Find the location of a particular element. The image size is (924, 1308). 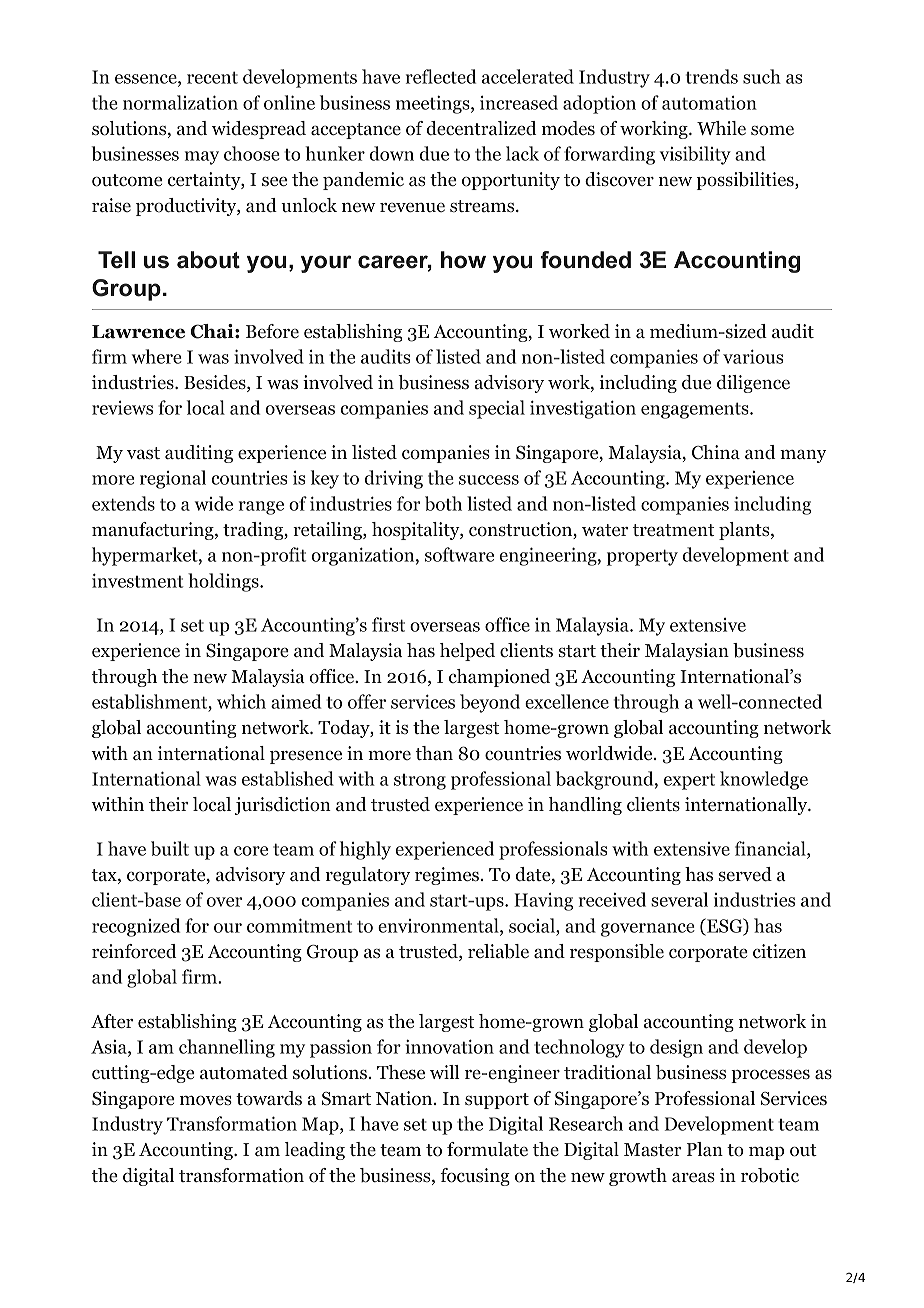

which is located at coordinates (241, 701).
